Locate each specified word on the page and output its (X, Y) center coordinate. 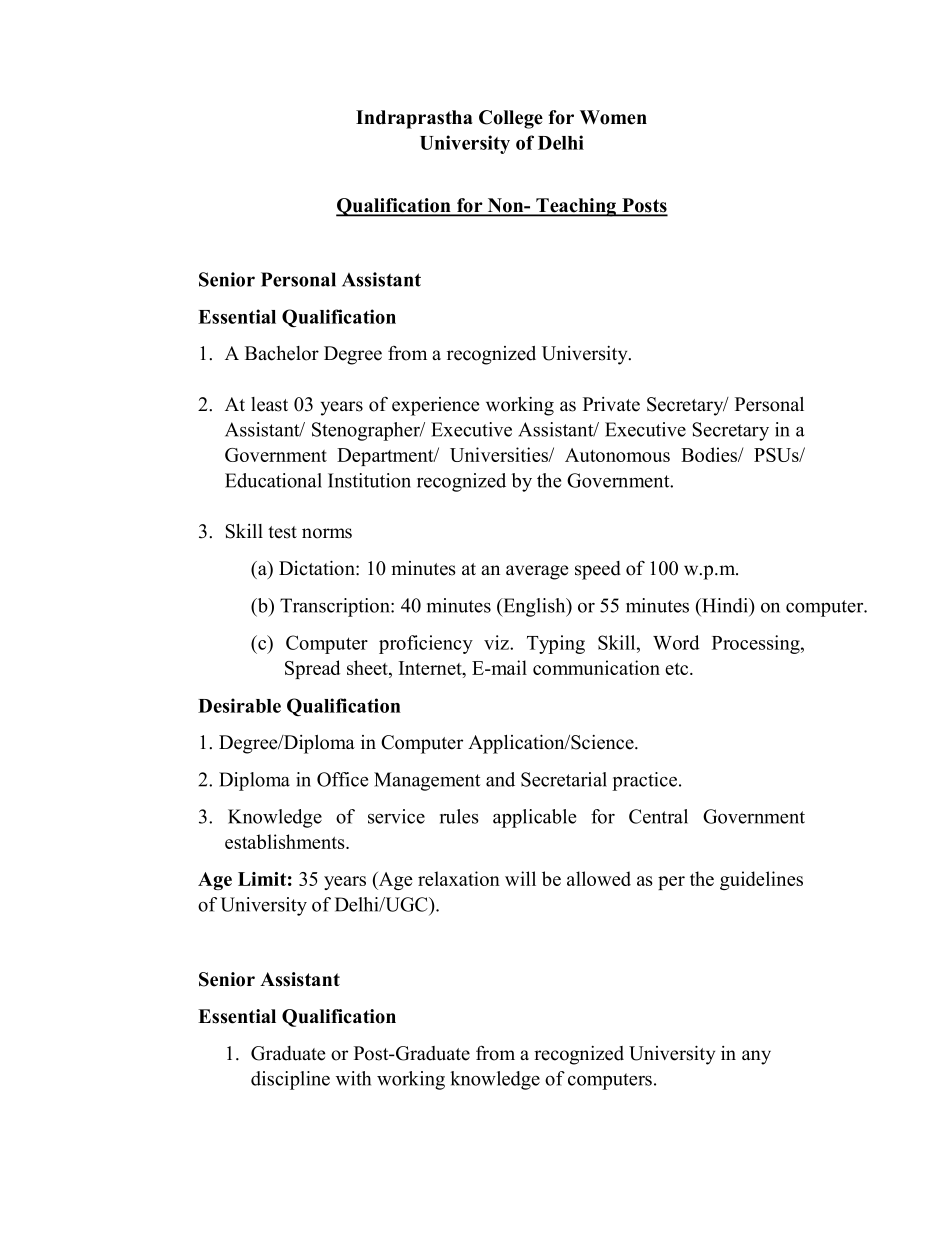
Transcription (336, 607)
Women (613, 117)
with (353, 1078)
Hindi (725, 605)
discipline (290, 1080)
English (534, 607)
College (511, 119)
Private (611, 404)
